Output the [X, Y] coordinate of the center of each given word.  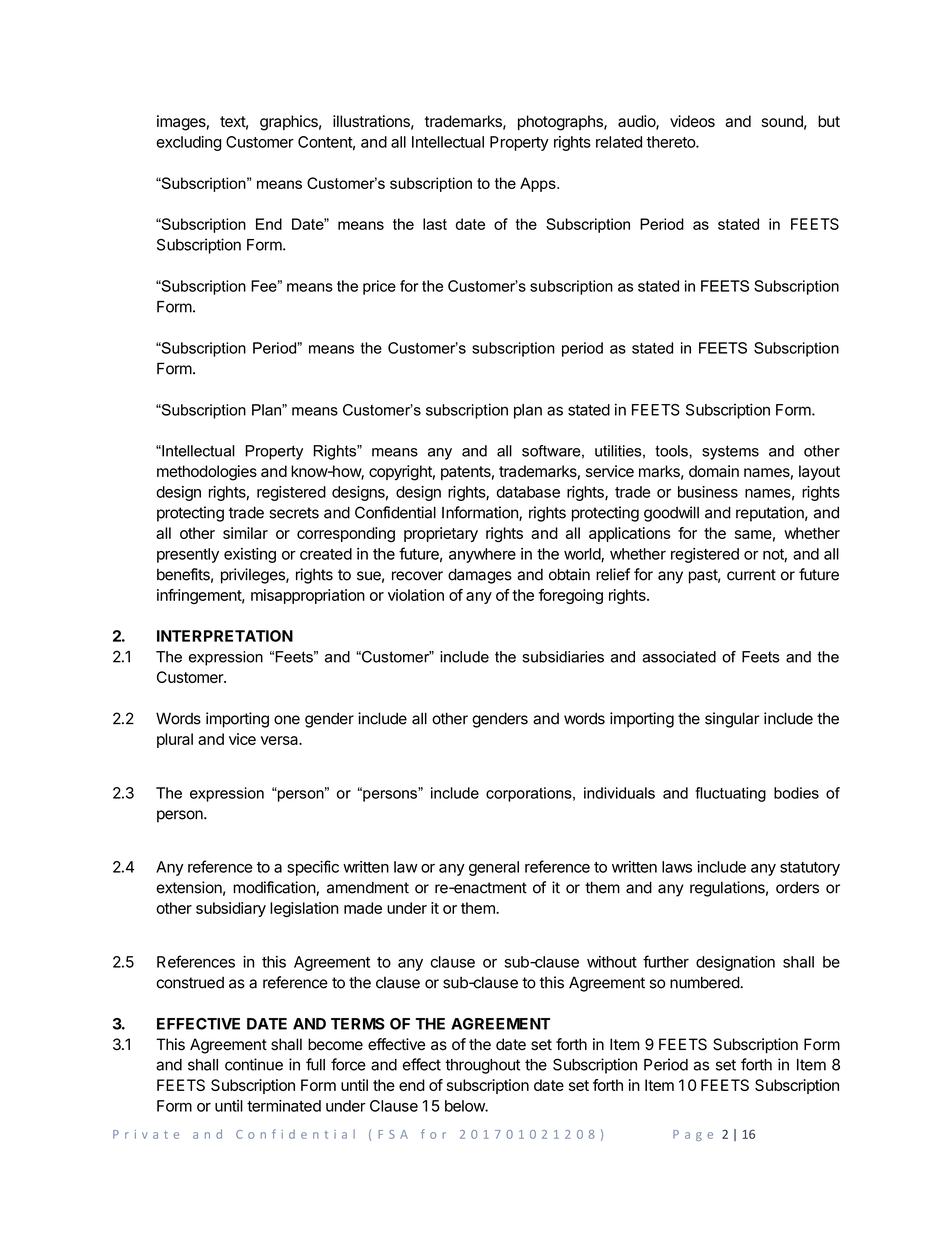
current [751, 575]
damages [480, 576]
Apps [539, 184]
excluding [188, 143]
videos [692, 121]
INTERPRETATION [225, 636]
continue [254, 1064]
